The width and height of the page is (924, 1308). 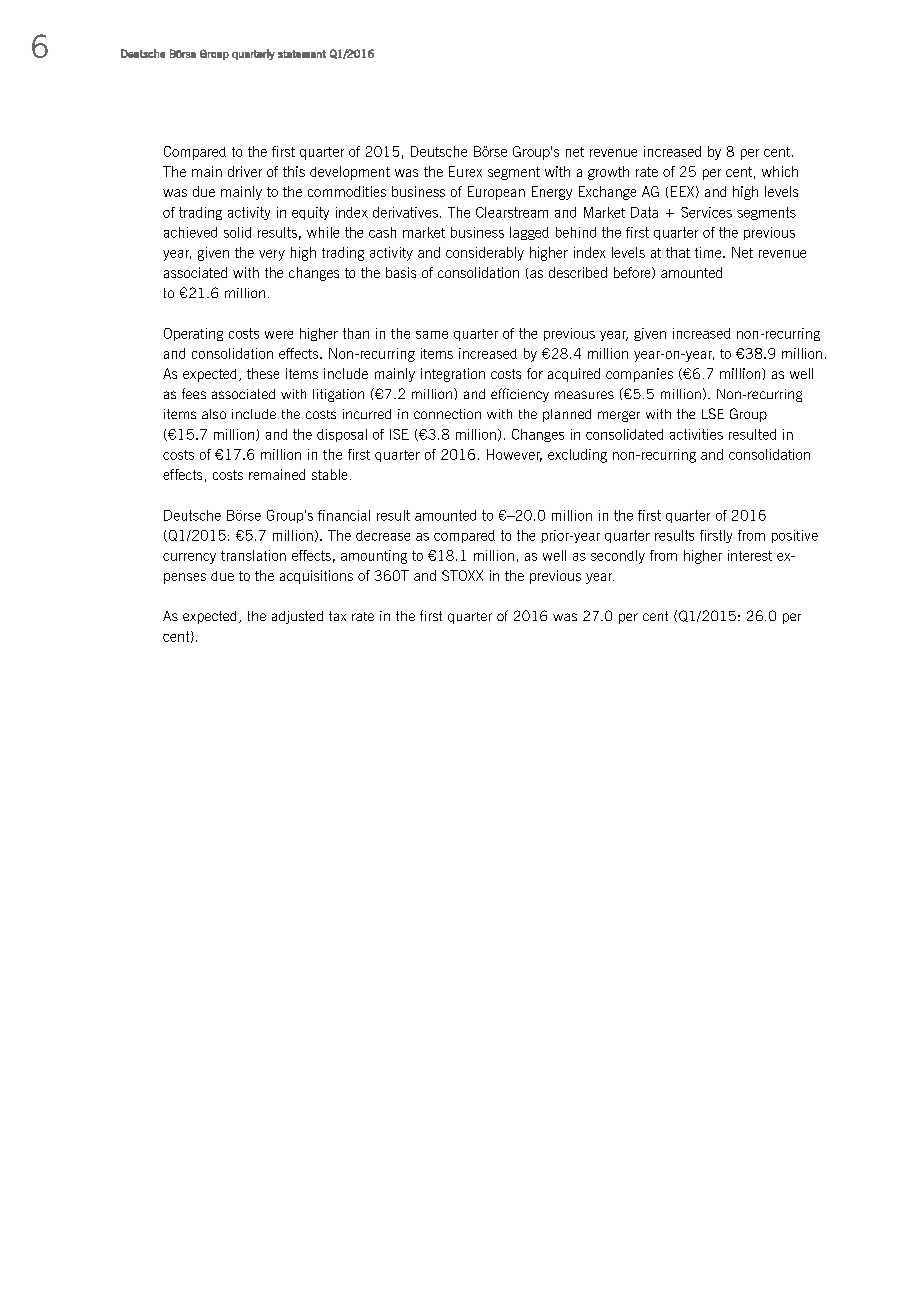 What do you see at coordinates (447, 414) in the page?
I see `connection` at bounding box center [447, 414].
